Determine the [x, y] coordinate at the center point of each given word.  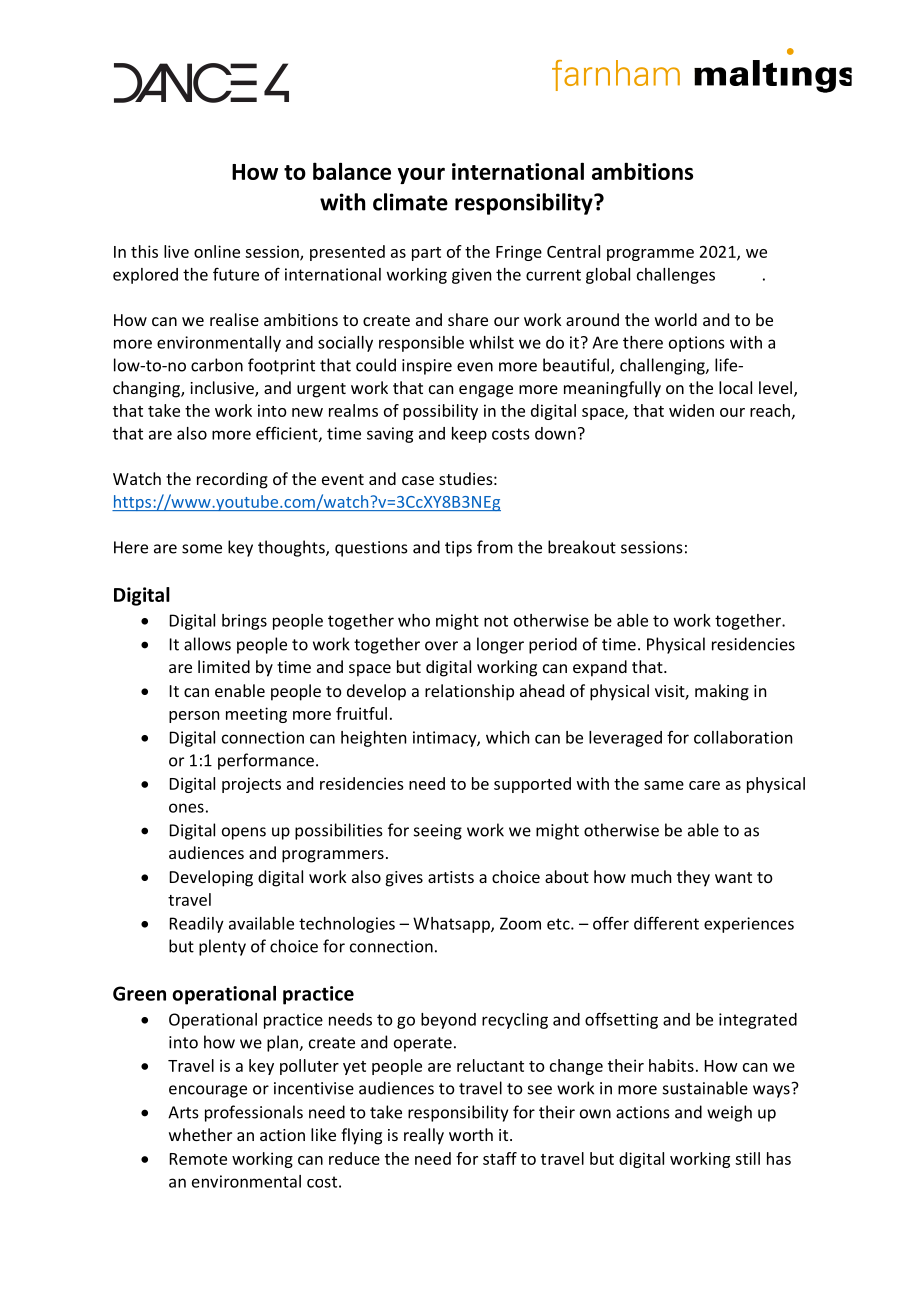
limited [224, 666]
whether [200, 1134]
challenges [676, 276]
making [722, 692]
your [421, 175]
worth [471, 1134]
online [217, 251]
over [441, 646]
